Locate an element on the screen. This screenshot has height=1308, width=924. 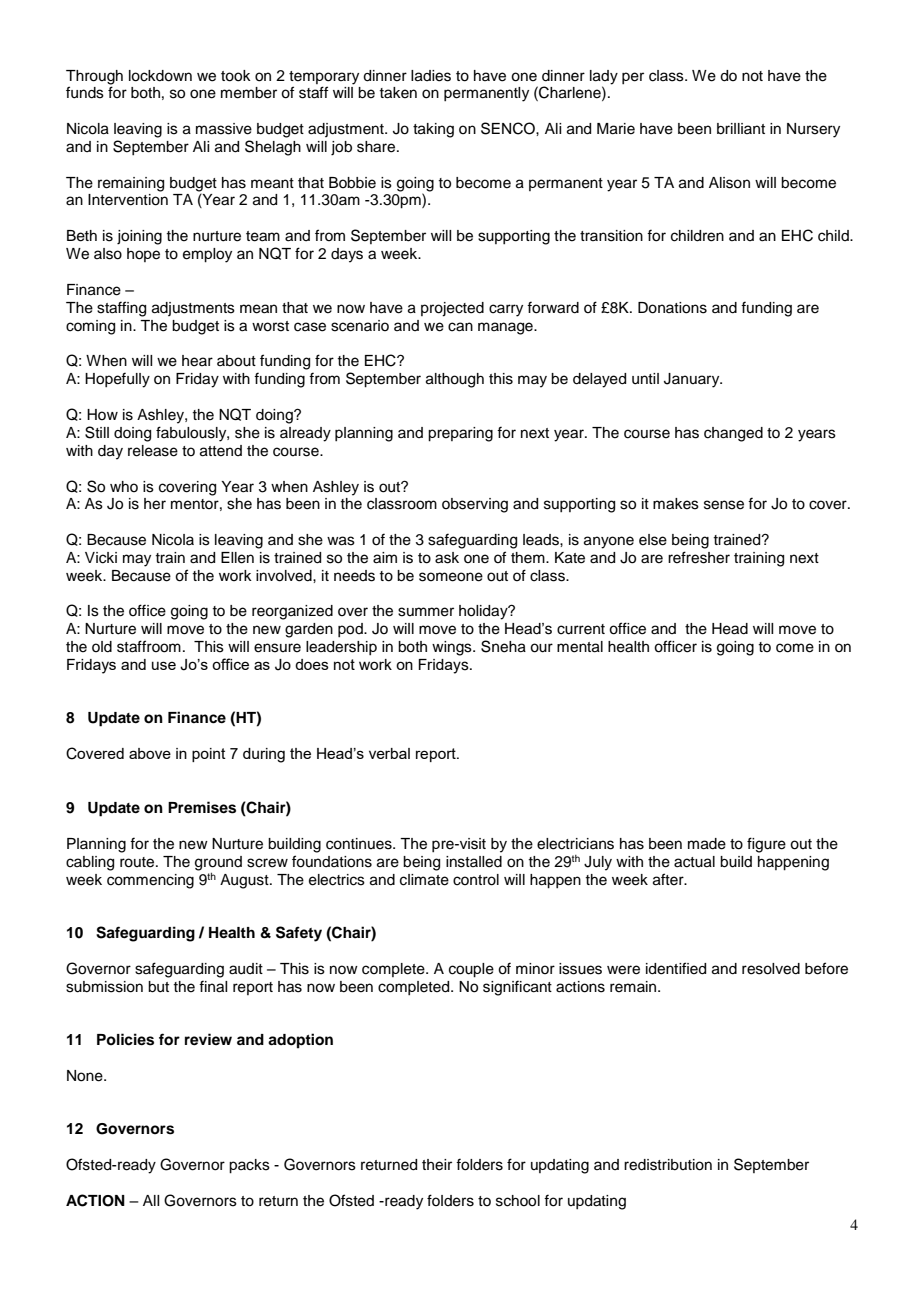
packs is located at coordinates (249, 1166).
